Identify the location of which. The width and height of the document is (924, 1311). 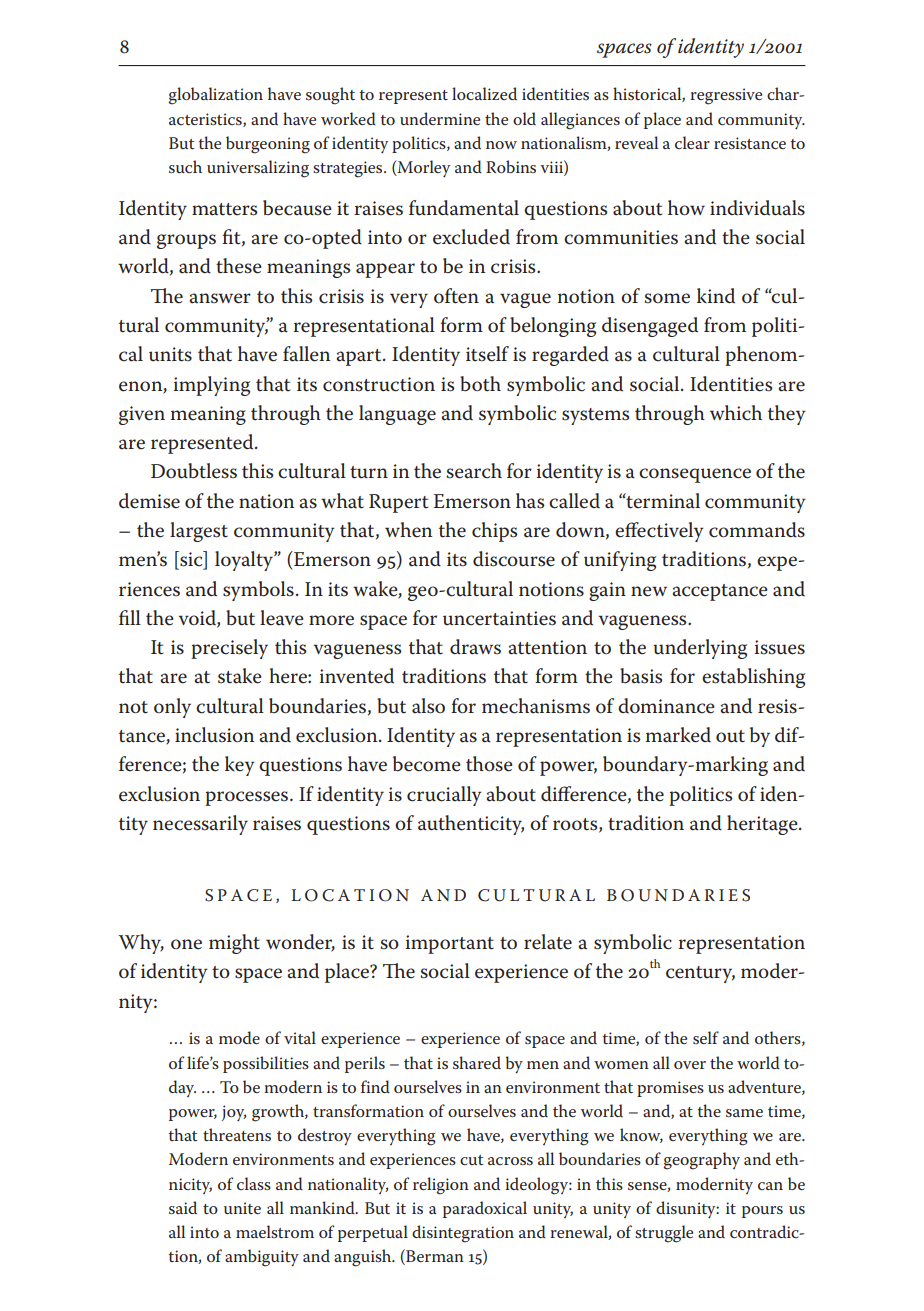
(736, 413).
